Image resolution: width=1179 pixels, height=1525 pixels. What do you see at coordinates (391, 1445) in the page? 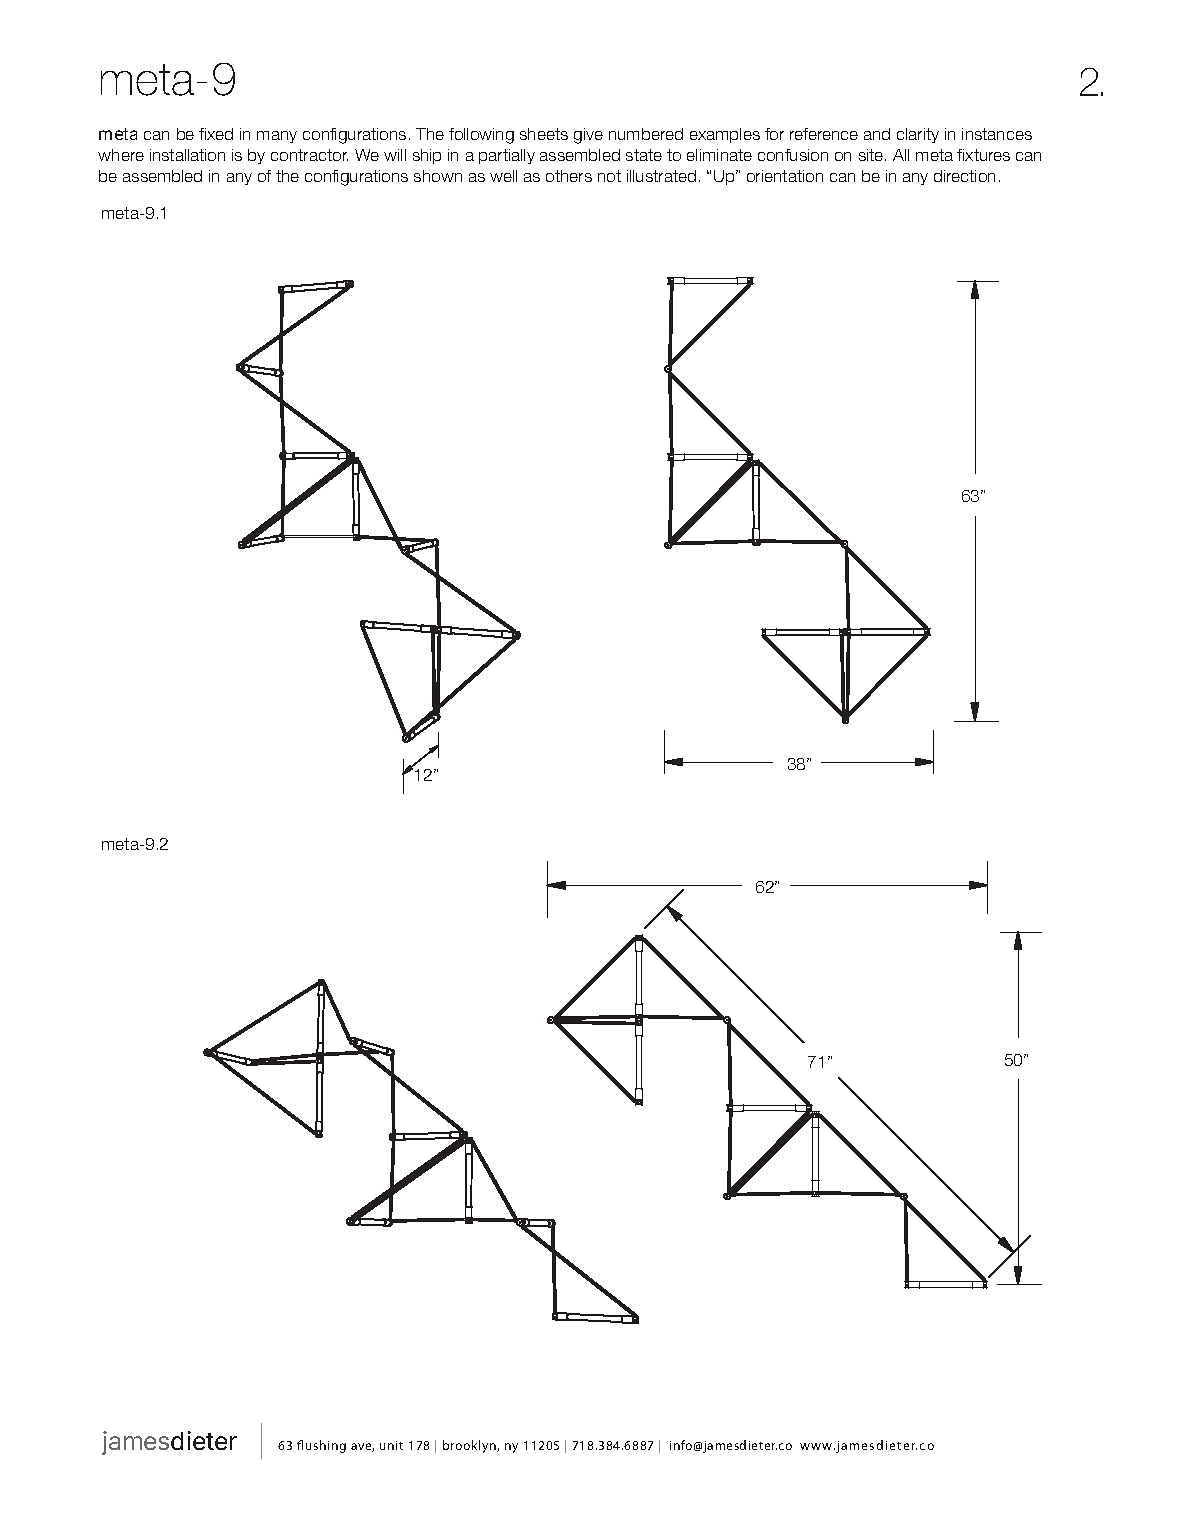
I see `unit` at bounding box center [391, 1445].
